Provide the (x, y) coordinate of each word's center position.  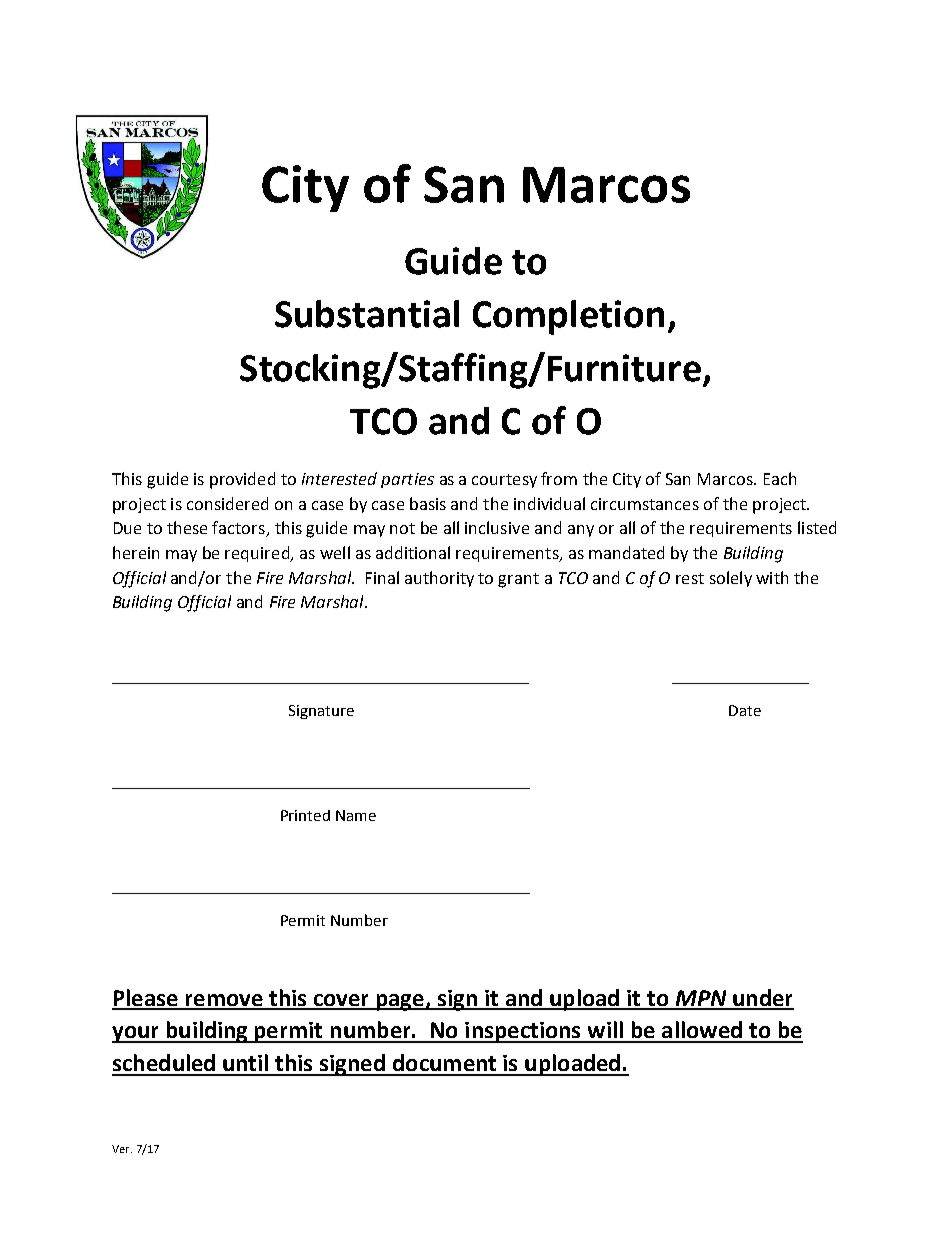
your (136, 1034)
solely (731, 579)
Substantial (367, 314)
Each (780, 478)
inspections (523, 1032)
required (258, 554)
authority (439, 579)
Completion (568, 317)
